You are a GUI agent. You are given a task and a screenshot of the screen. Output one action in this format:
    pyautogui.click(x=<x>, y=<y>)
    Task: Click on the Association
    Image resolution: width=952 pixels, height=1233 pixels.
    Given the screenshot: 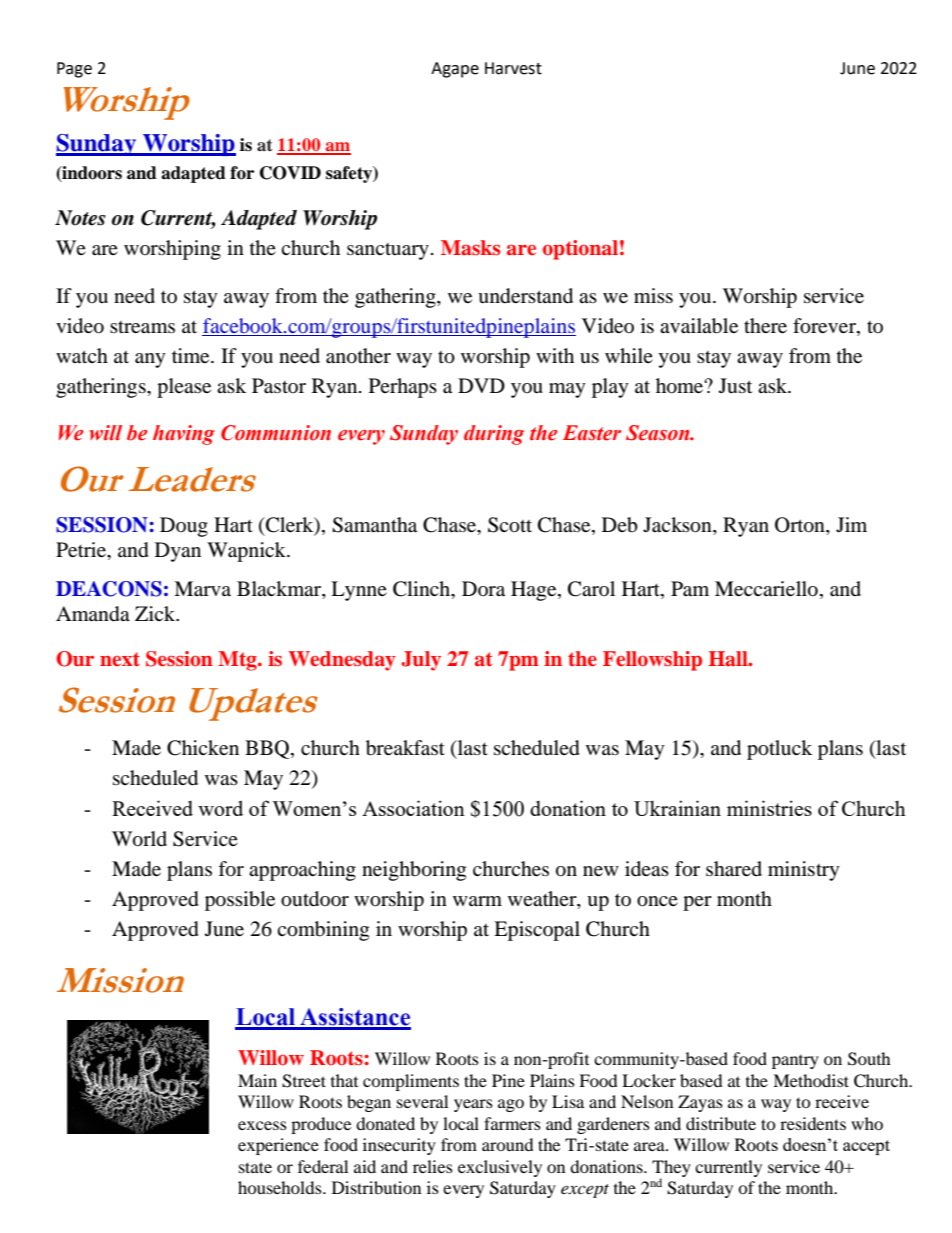 What is the action you would take?
    pyautogui.click(x=413, y=808)
